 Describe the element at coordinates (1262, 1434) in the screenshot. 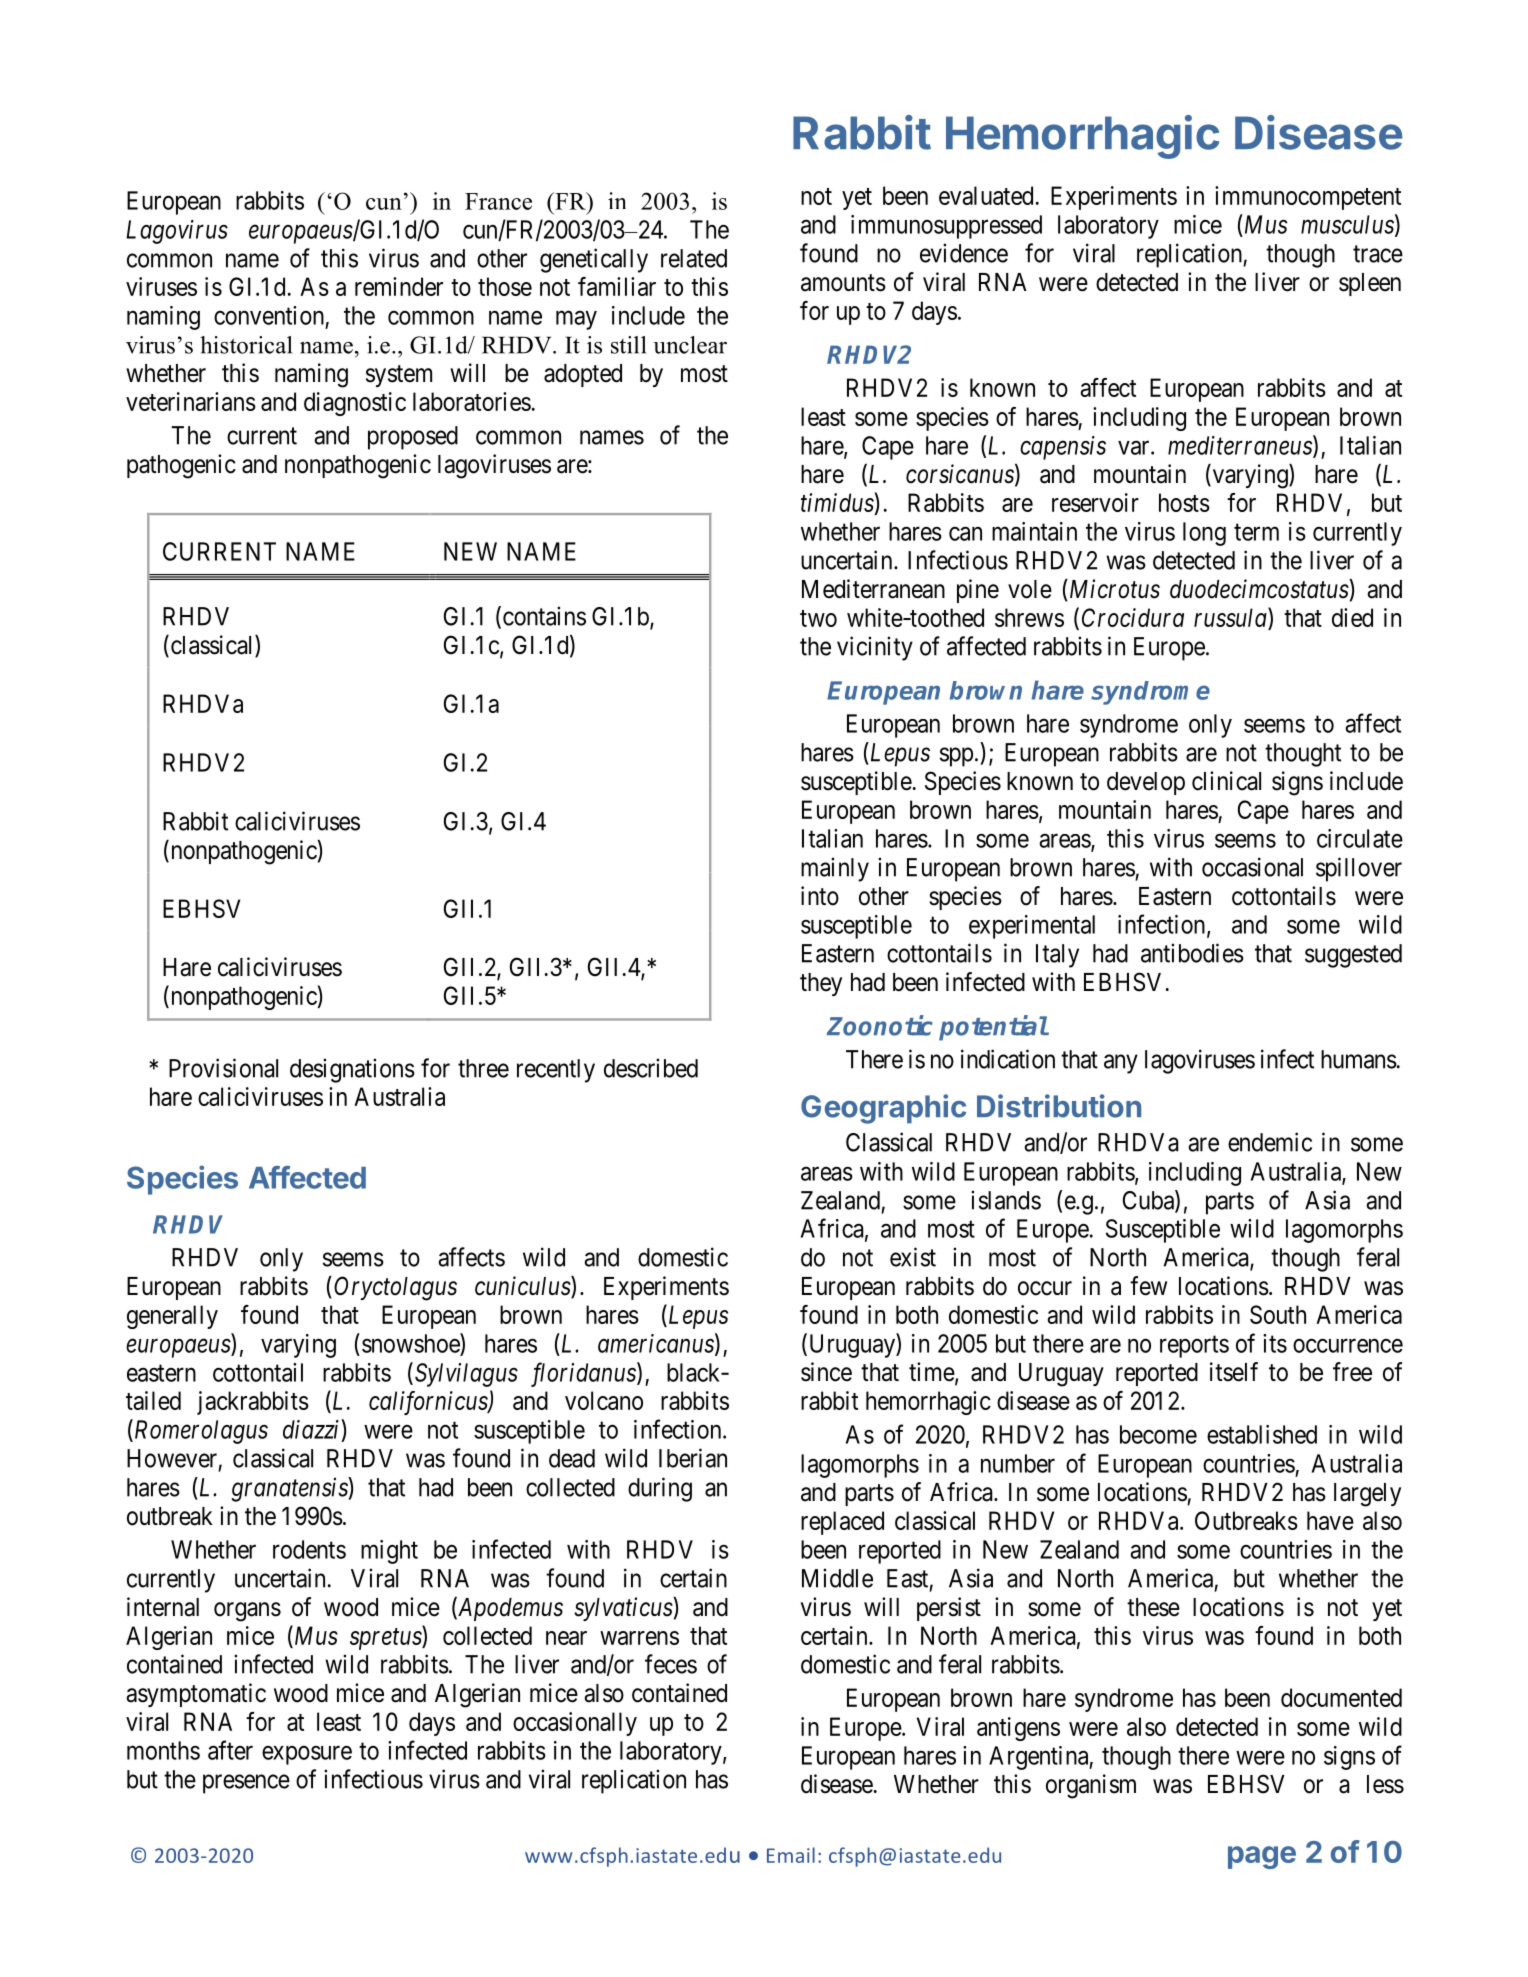

I see `established` at that location.
